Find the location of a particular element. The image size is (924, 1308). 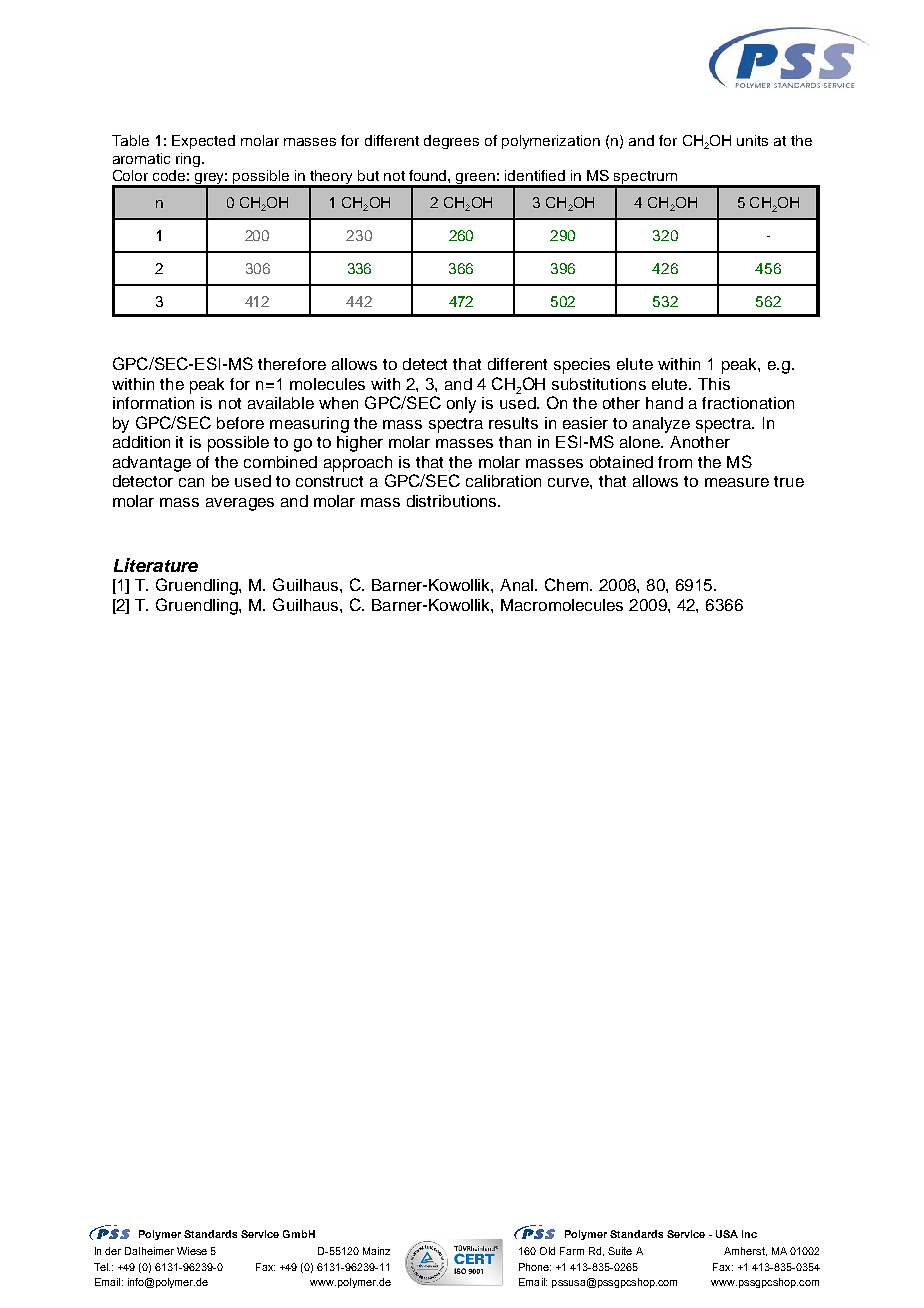

Tel is located at coordinates (102, 1267).
